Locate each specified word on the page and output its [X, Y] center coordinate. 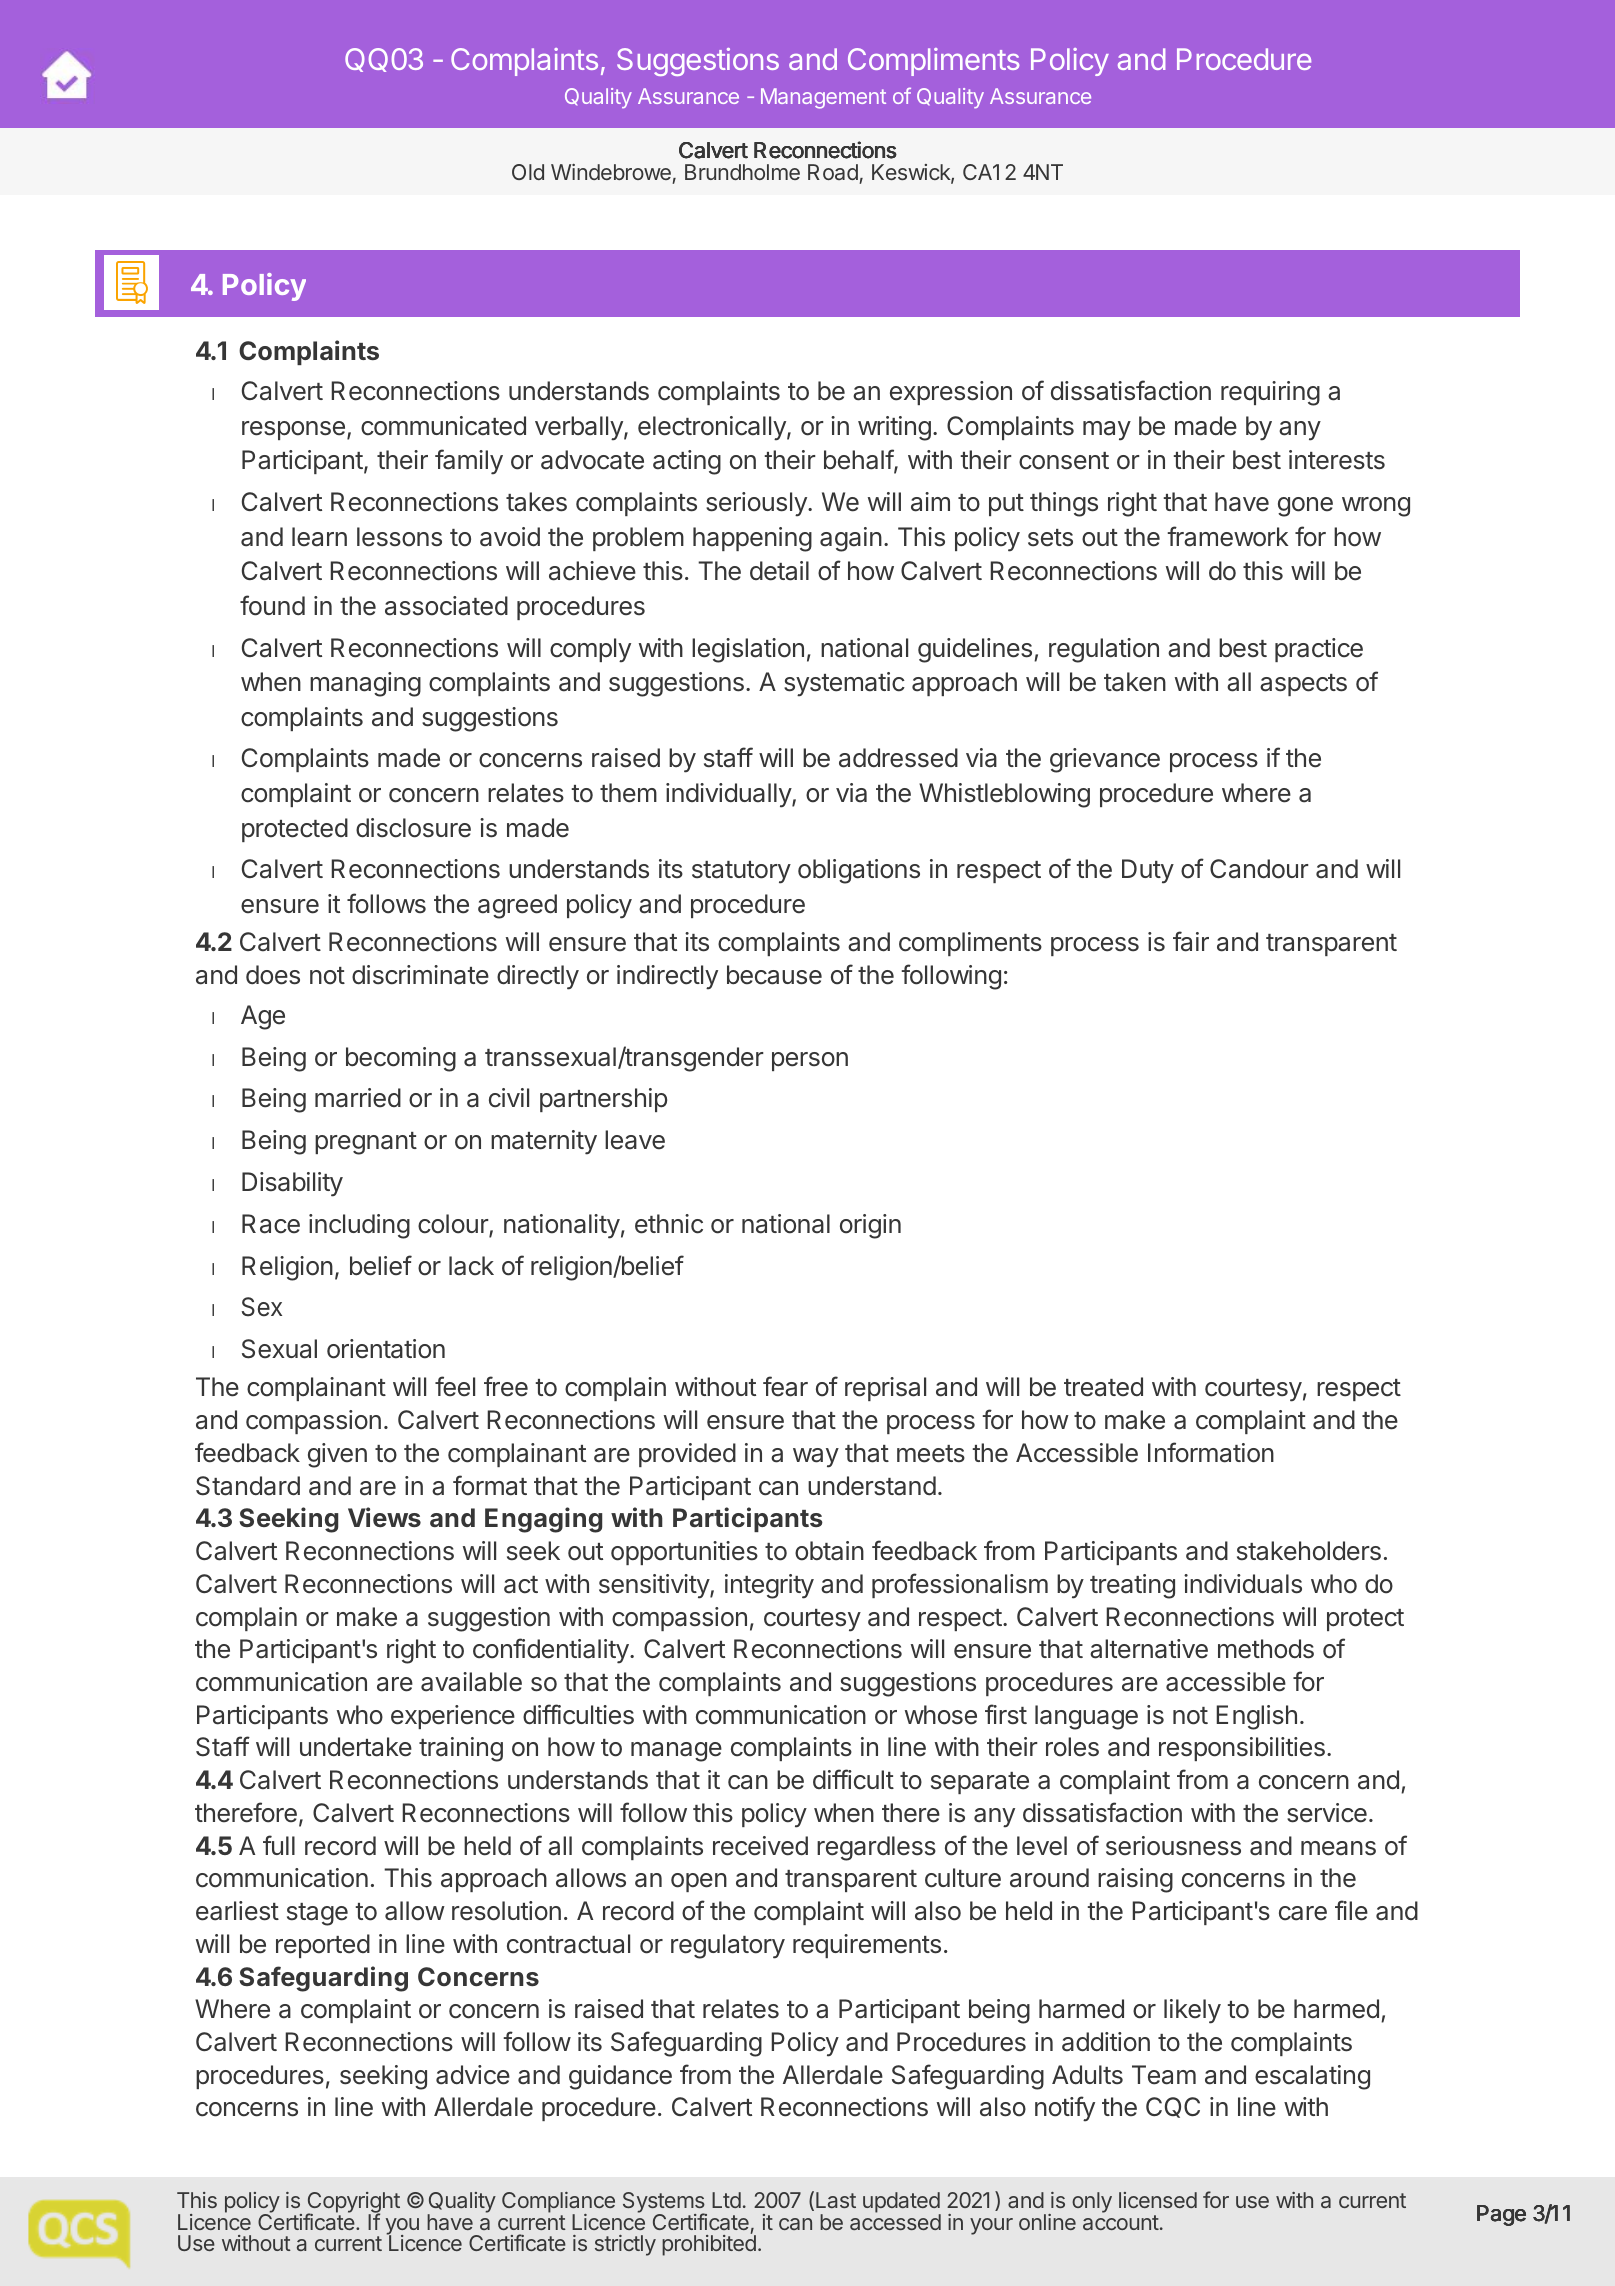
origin [870, 1226]
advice [473, 2075]
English [1256, 1717]
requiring [1270, 393]
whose [941, 1715]
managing [365, 684]
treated [1103, 1387]
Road [833, 172]
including [359, 1226]
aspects [1303, 685]
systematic [844, 684]
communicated [443, 426]
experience [453, 1717]
